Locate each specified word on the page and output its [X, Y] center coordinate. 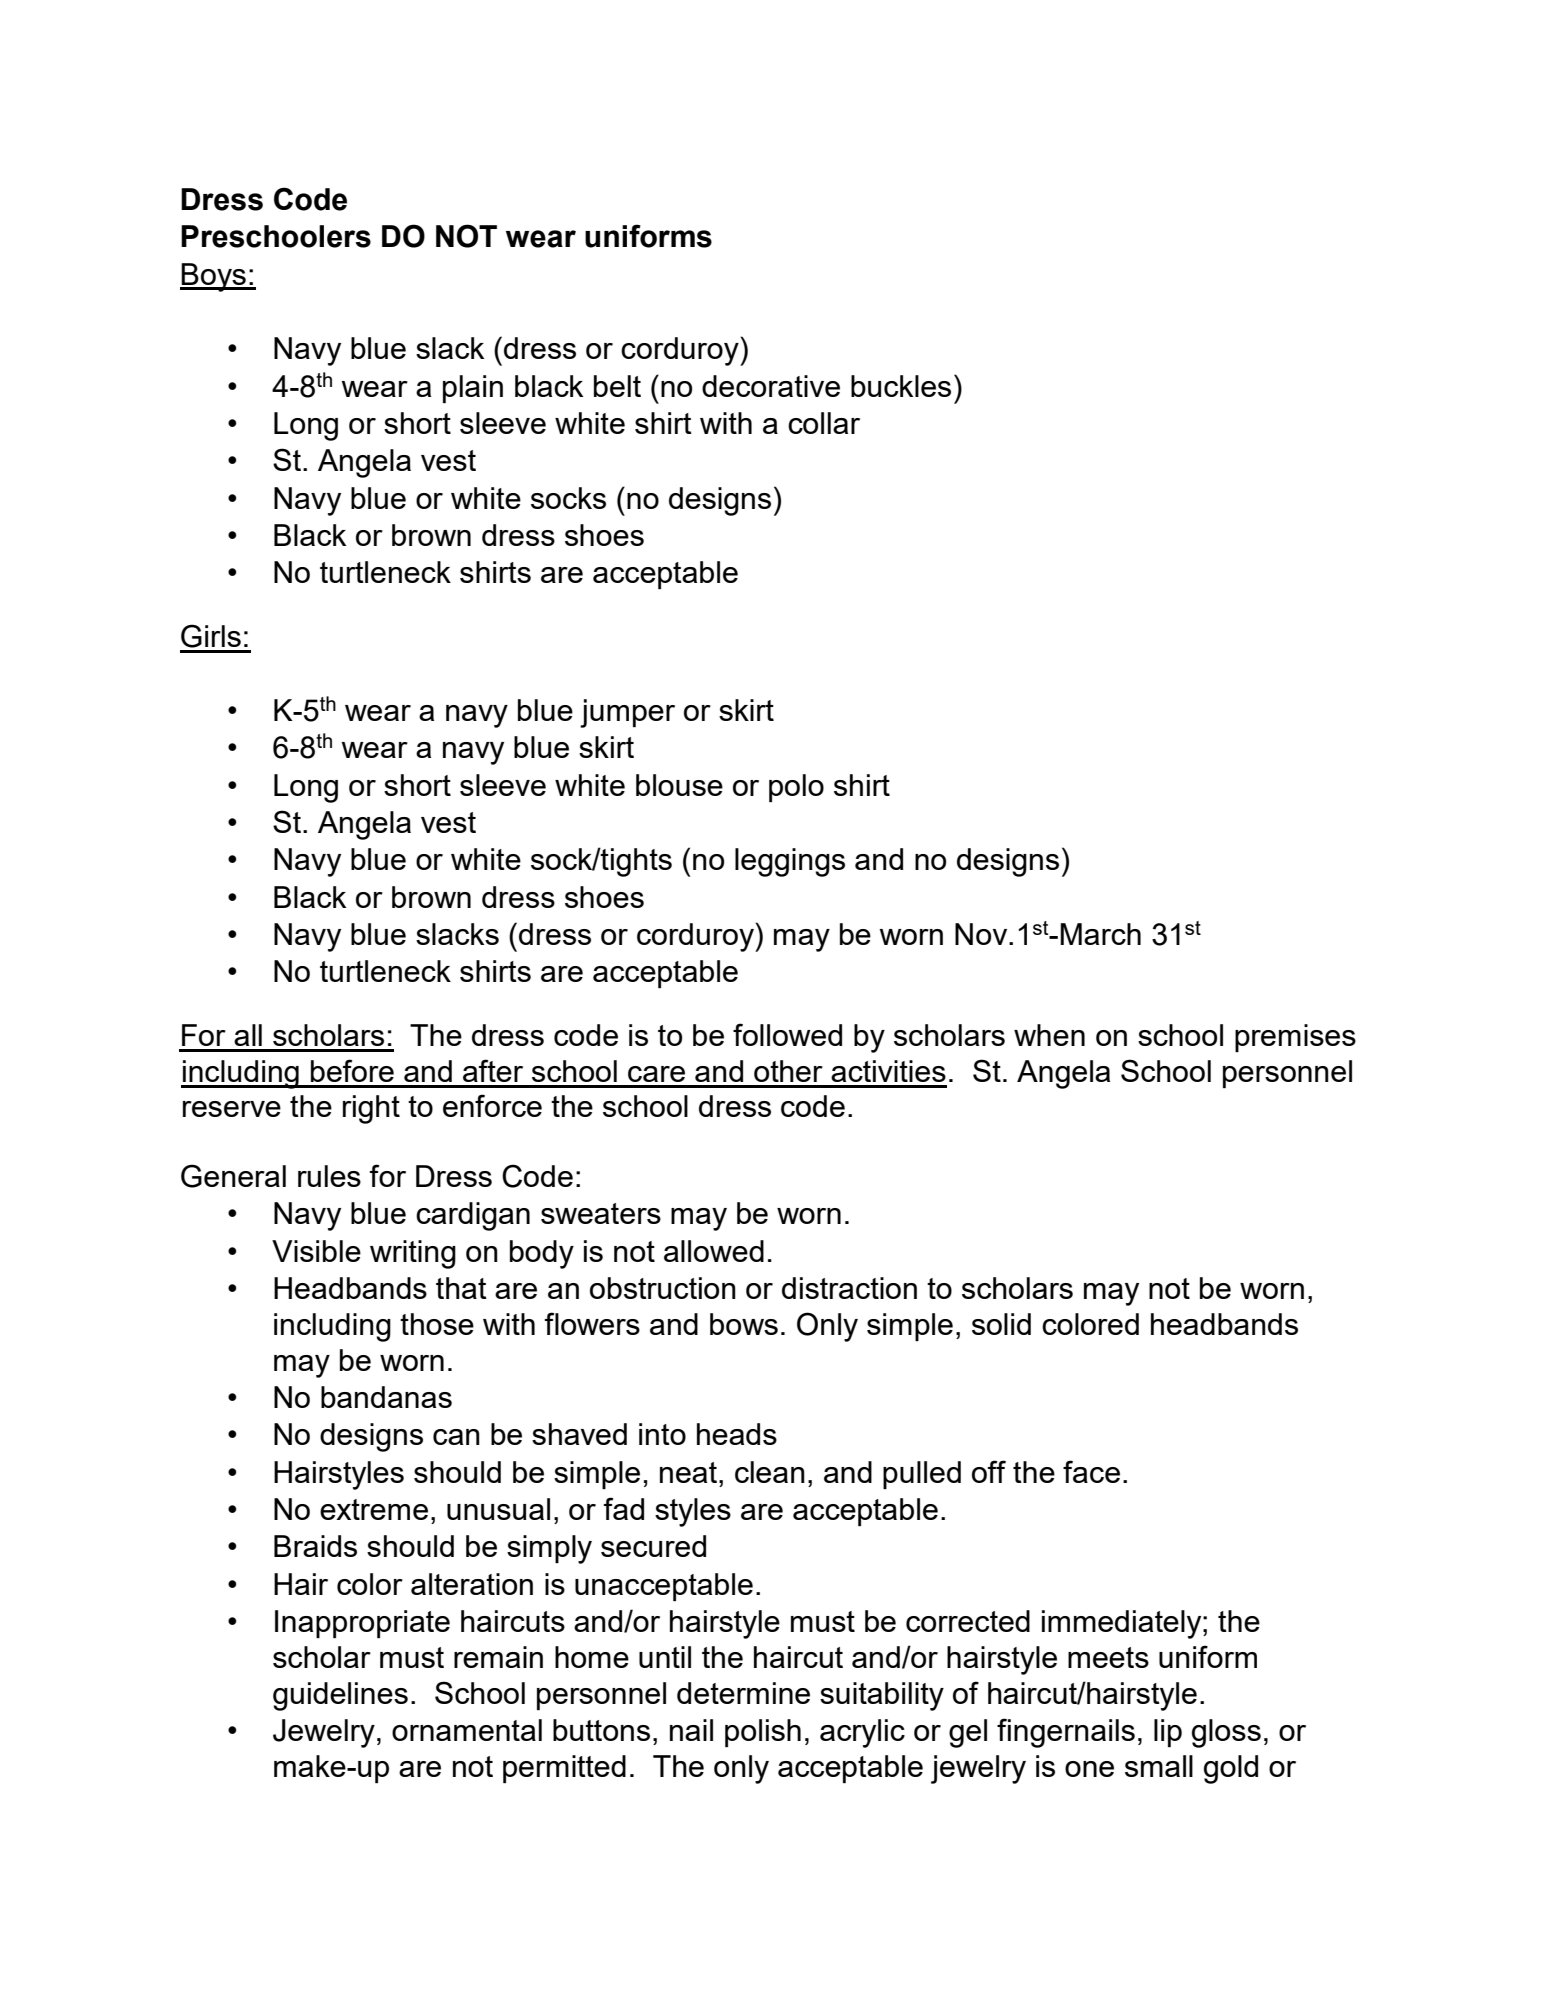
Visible [316, 1251]
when [1049, 1035]
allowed [714, 1251]
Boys [214, 277]
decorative [771, 386]
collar [824, 423]
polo [796, 788]
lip [1168, 1733]
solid [1001, 1324]
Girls [211, 636]
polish [763, 1733]
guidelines [340, 1696]
